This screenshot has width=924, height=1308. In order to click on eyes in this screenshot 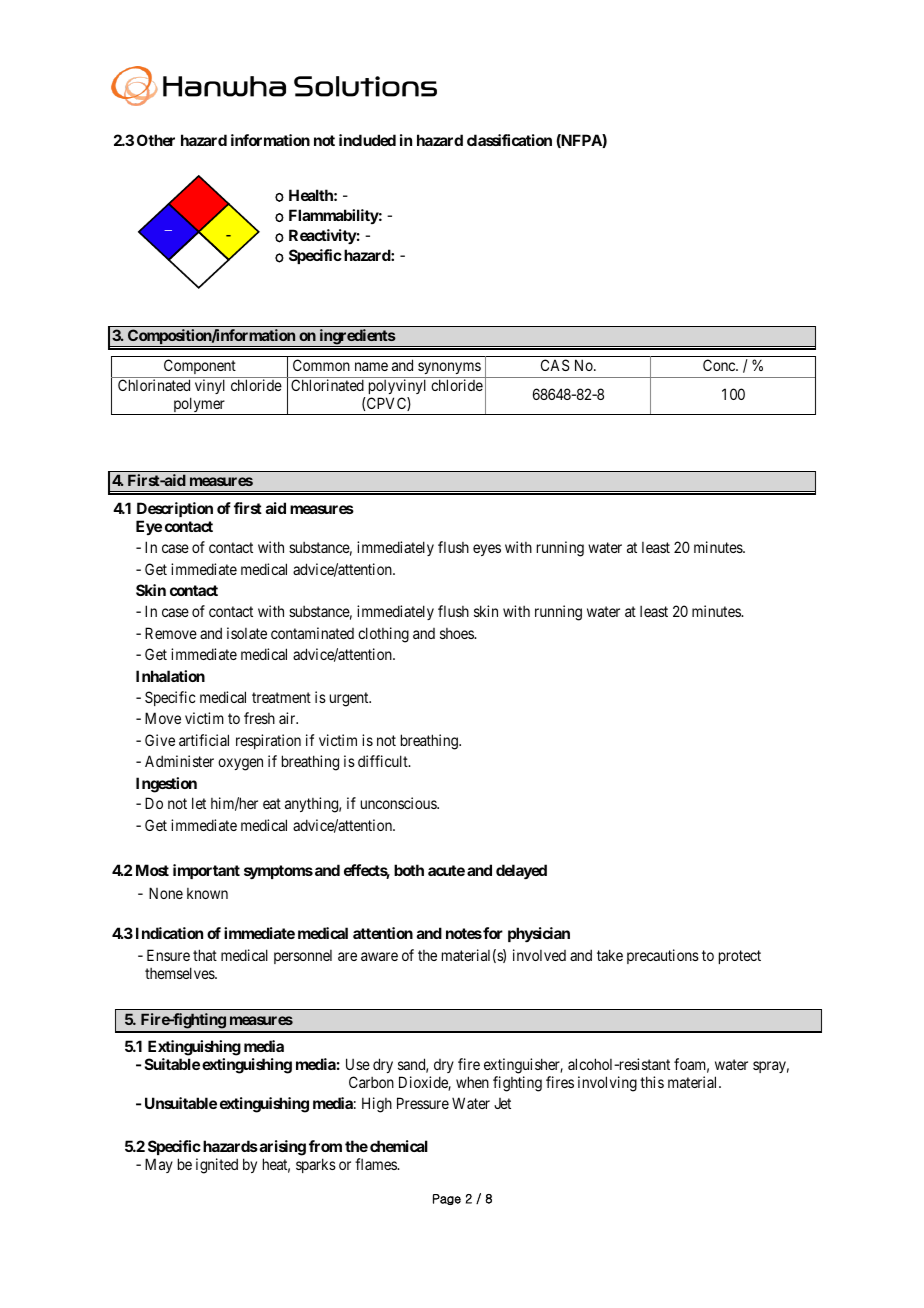, I will do `click(487, 550)`.
